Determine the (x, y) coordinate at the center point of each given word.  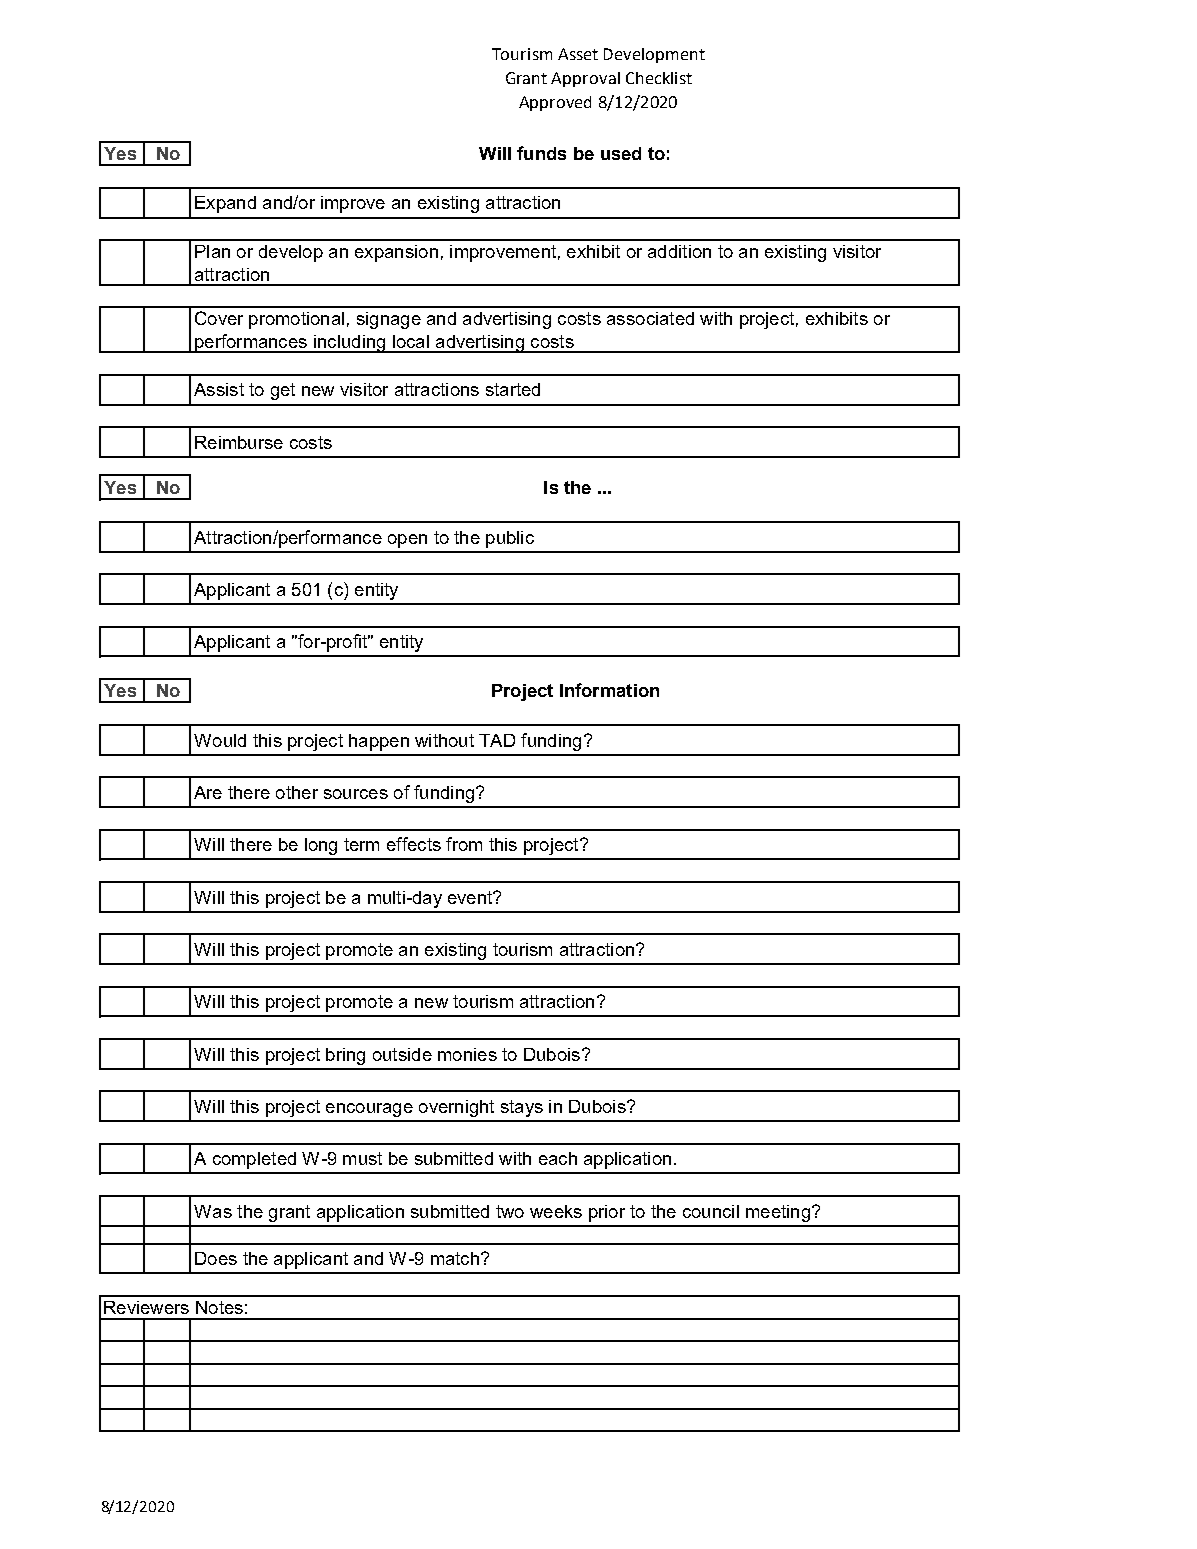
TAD (497, 740)
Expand (225, 204)
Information (609, 690)
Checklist (659, 78)
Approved (555, 103)
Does (216, 1258)
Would (220, 740)
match (455, 1258)
